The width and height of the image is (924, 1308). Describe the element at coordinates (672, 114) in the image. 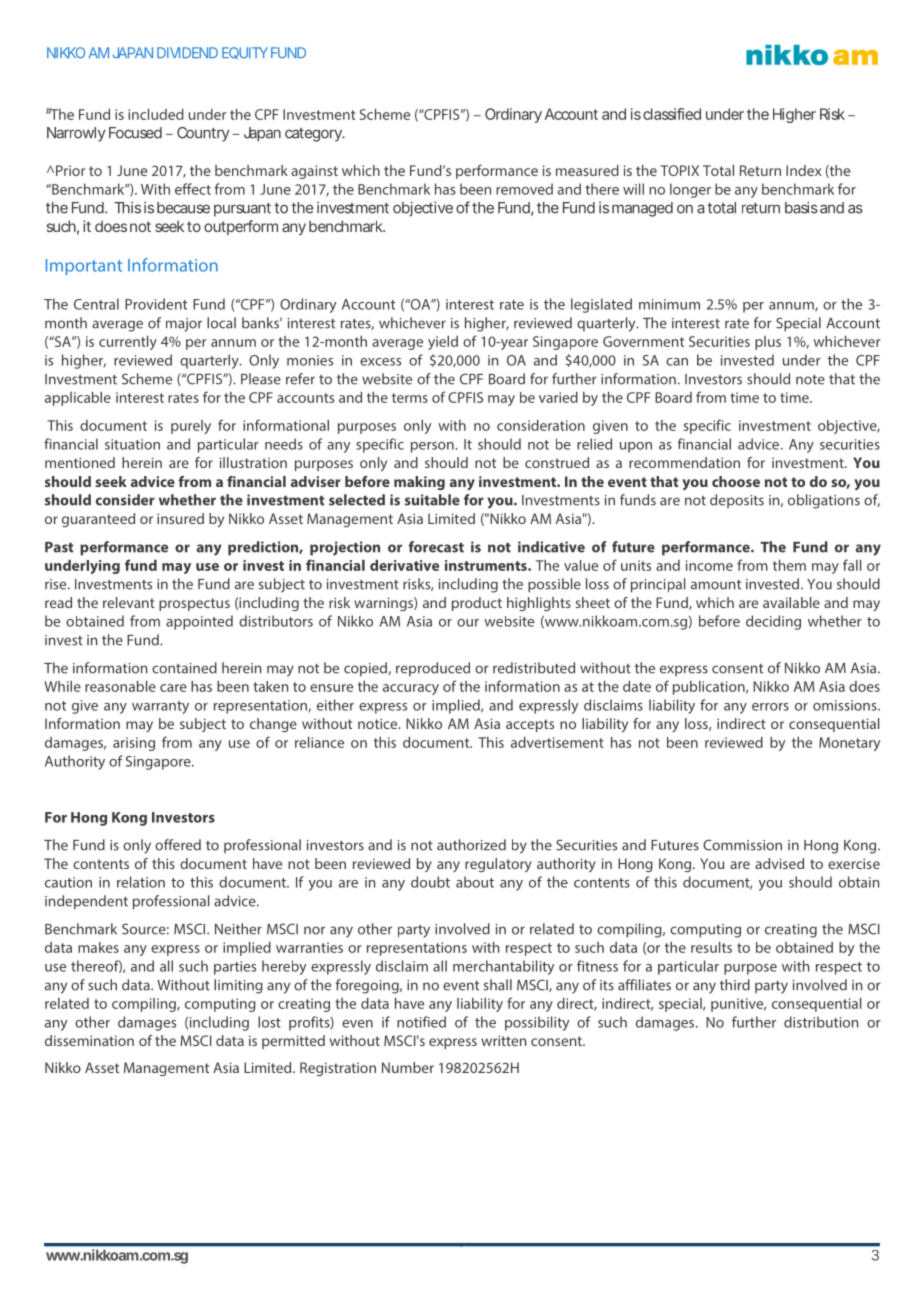

I see `classified` at that location.
